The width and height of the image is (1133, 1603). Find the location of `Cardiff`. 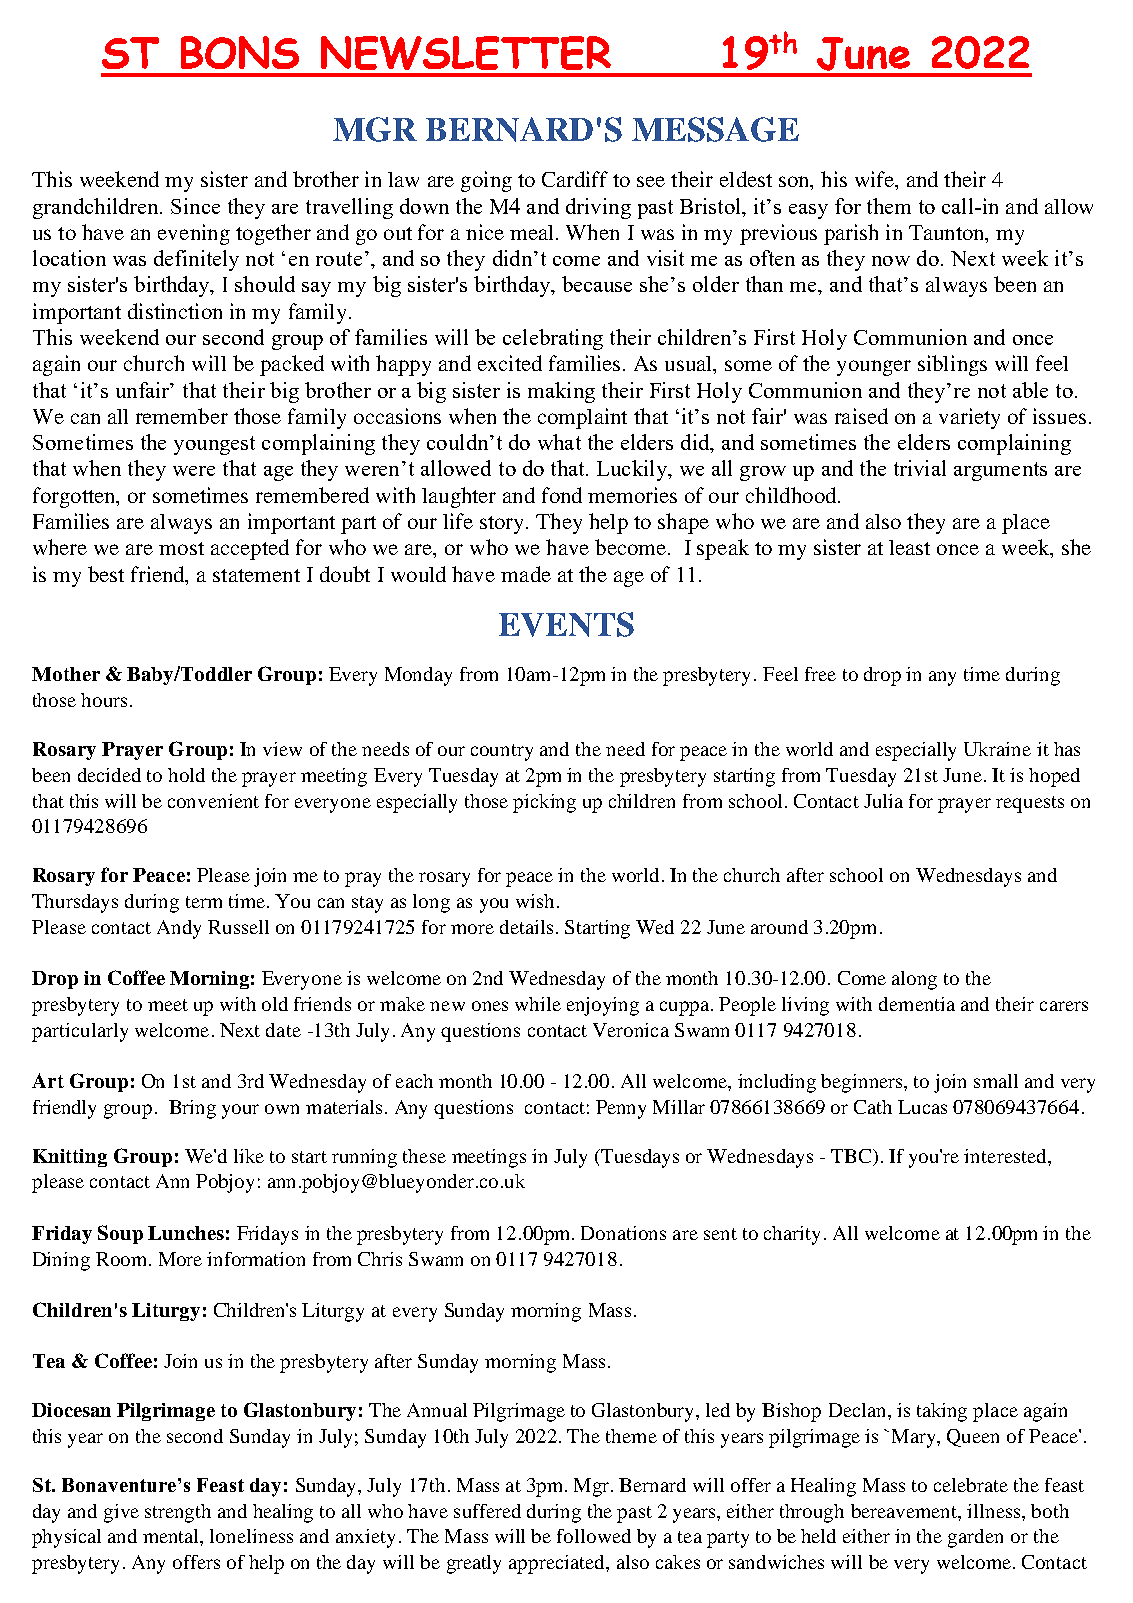

Cardiff is located at coordinates (575, 179).
